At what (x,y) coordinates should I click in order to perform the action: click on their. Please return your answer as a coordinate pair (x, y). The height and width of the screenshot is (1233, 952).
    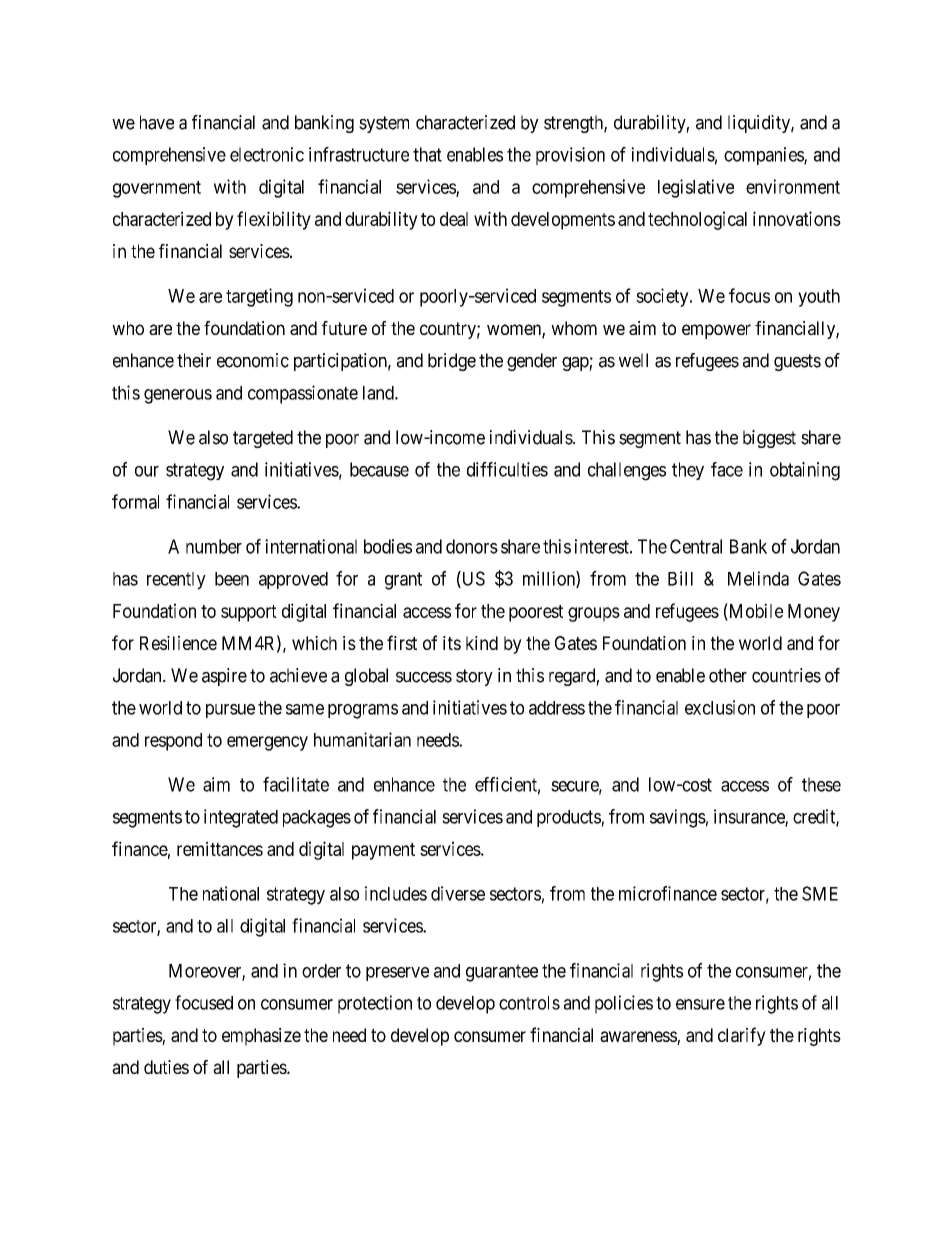
    Looking at the image, I should click on (194, 360).
